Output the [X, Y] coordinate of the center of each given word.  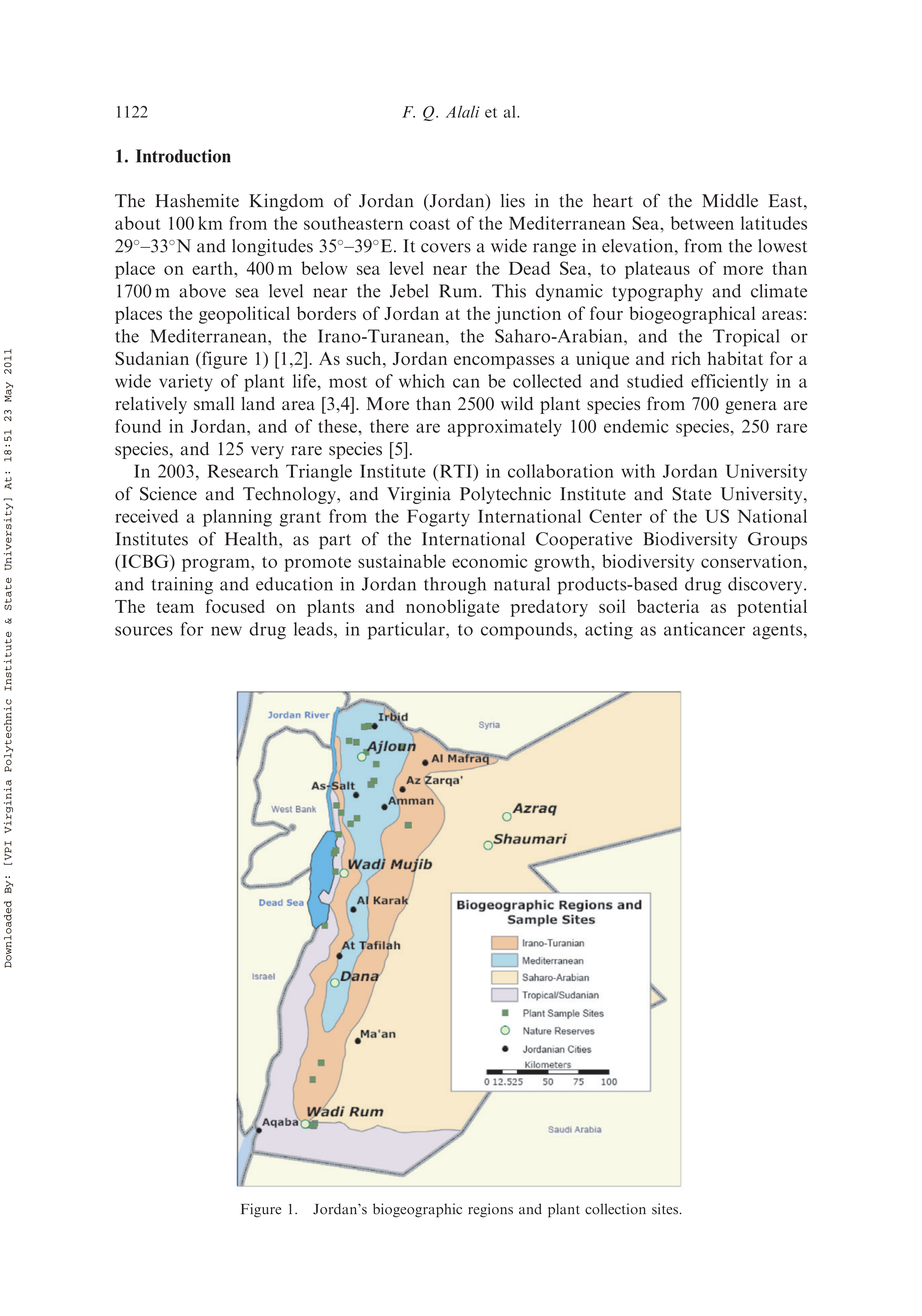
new [226, 631]
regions [490, 1210]
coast [430, 224]
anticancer [704, 629]
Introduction [183, 156]
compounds [528, 631]
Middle [730, 201]
